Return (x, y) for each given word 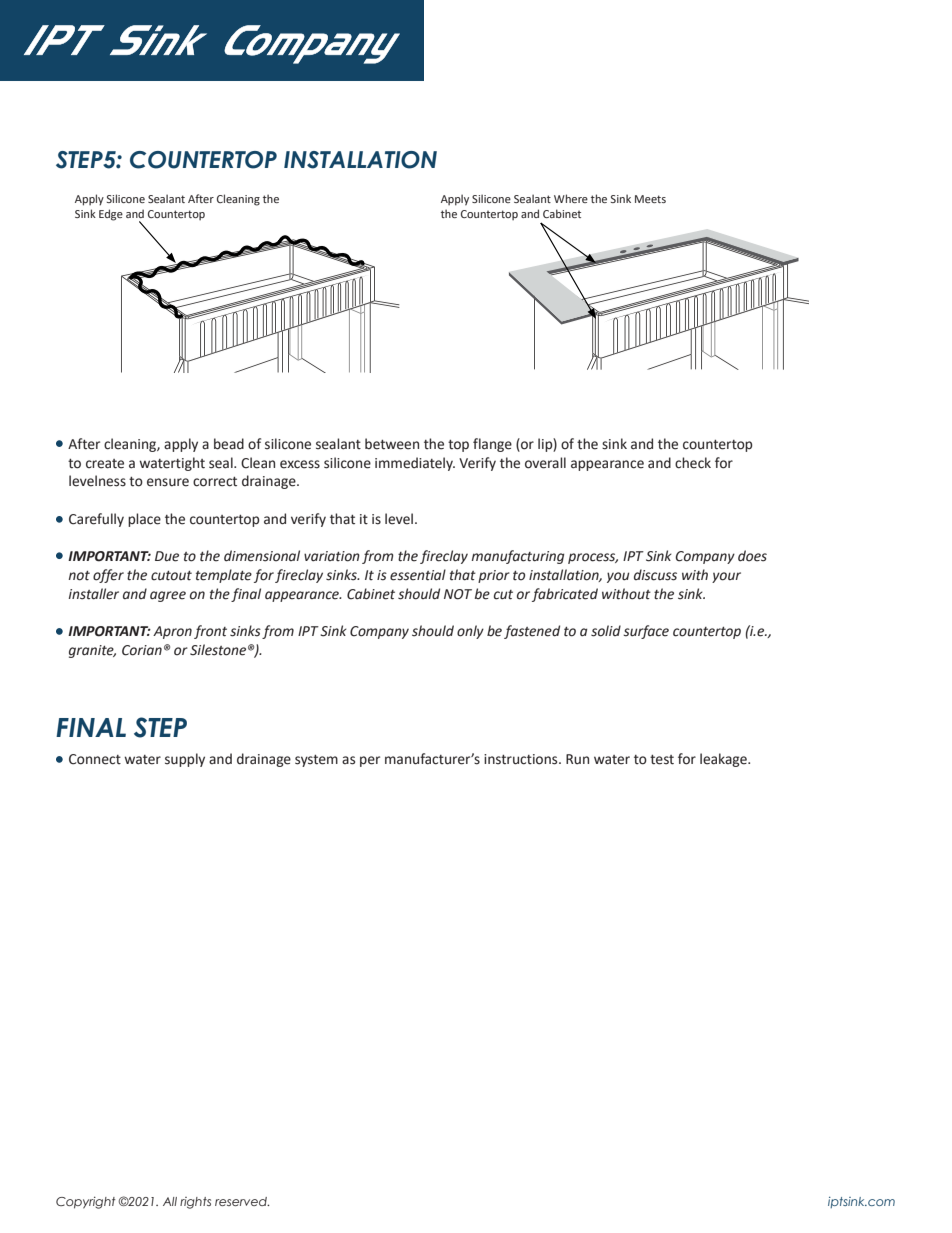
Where (571, 198)
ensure (168, 482)
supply (185, 760)
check (693, 463)
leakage (724, 760)
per (370, 761)
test (662, 760)
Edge (111, 215)
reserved (242, 1201)
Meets (650, 199)
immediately (415, 464)
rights (195, 1203)
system (316, 761)
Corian (142, 650)
